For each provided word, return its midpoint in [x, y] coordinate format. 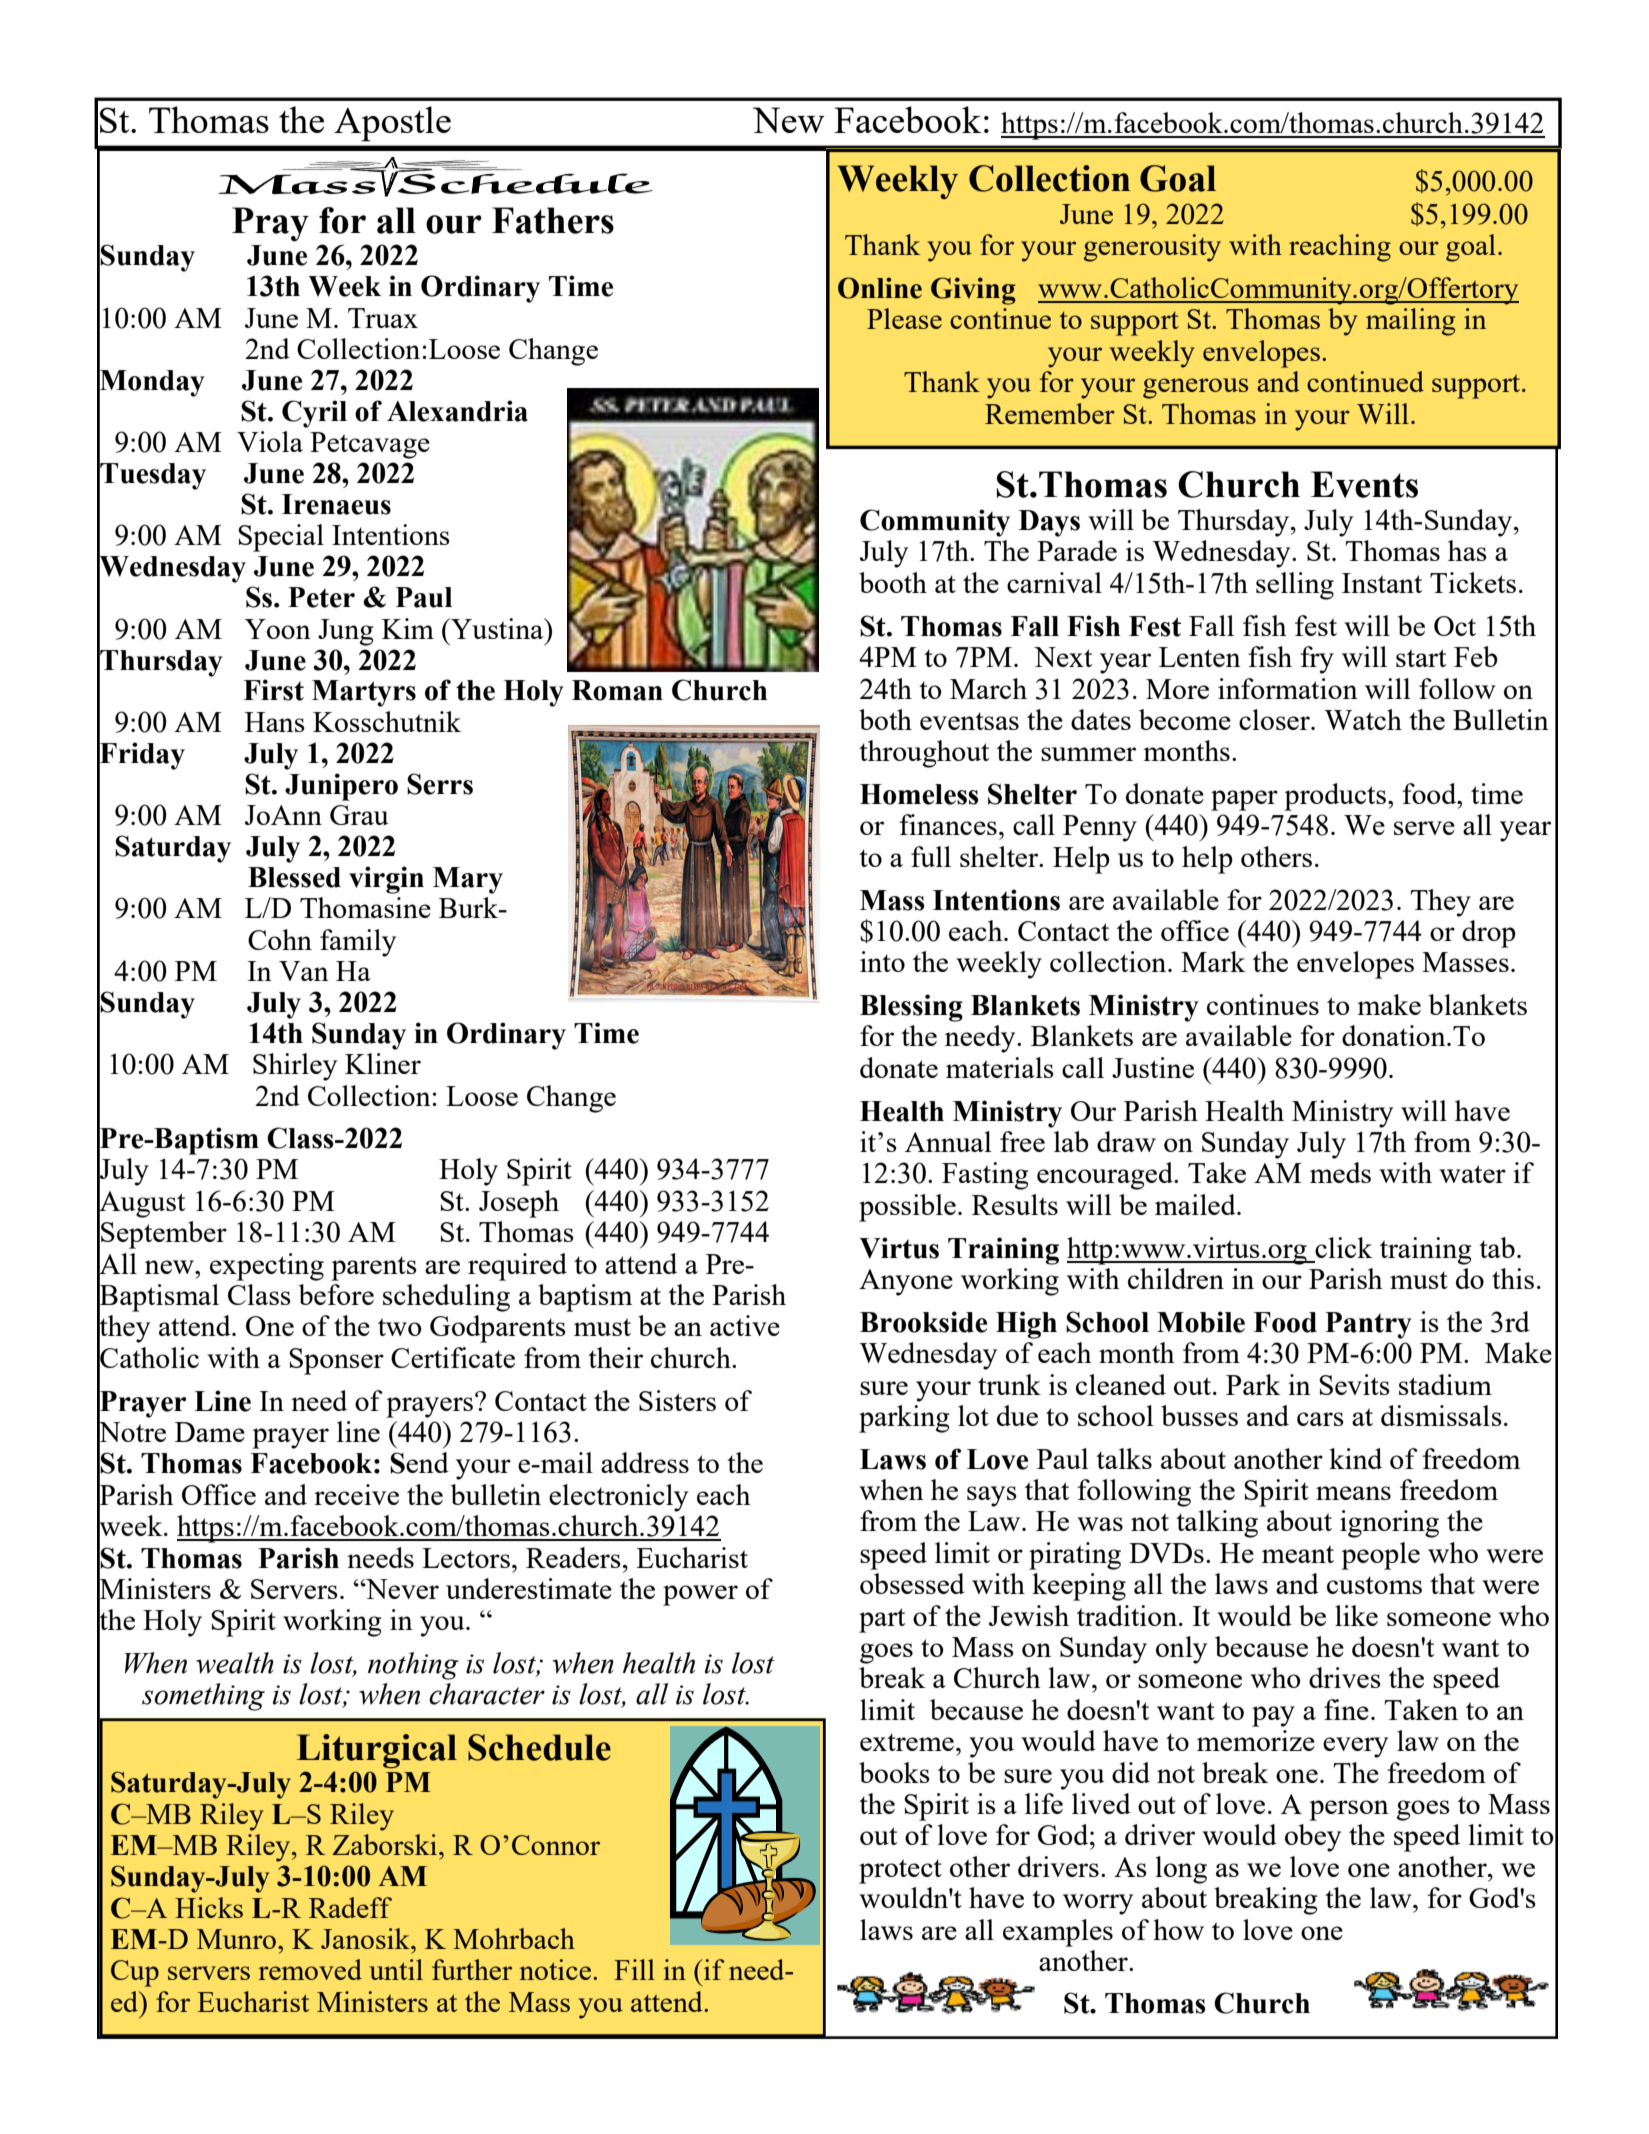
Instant [1382, 583]
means [1353, 1493]
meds [1340, 1172]
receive [356, 1494]
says [992, 1496]
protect [900, 1871]
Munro [238, 1939]
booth [893, 582]
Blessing [911, 1008]
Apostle [392, 124]
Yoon [278, 629]
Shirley [295, 1067]
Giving [973, 291]
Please [904, 318]
